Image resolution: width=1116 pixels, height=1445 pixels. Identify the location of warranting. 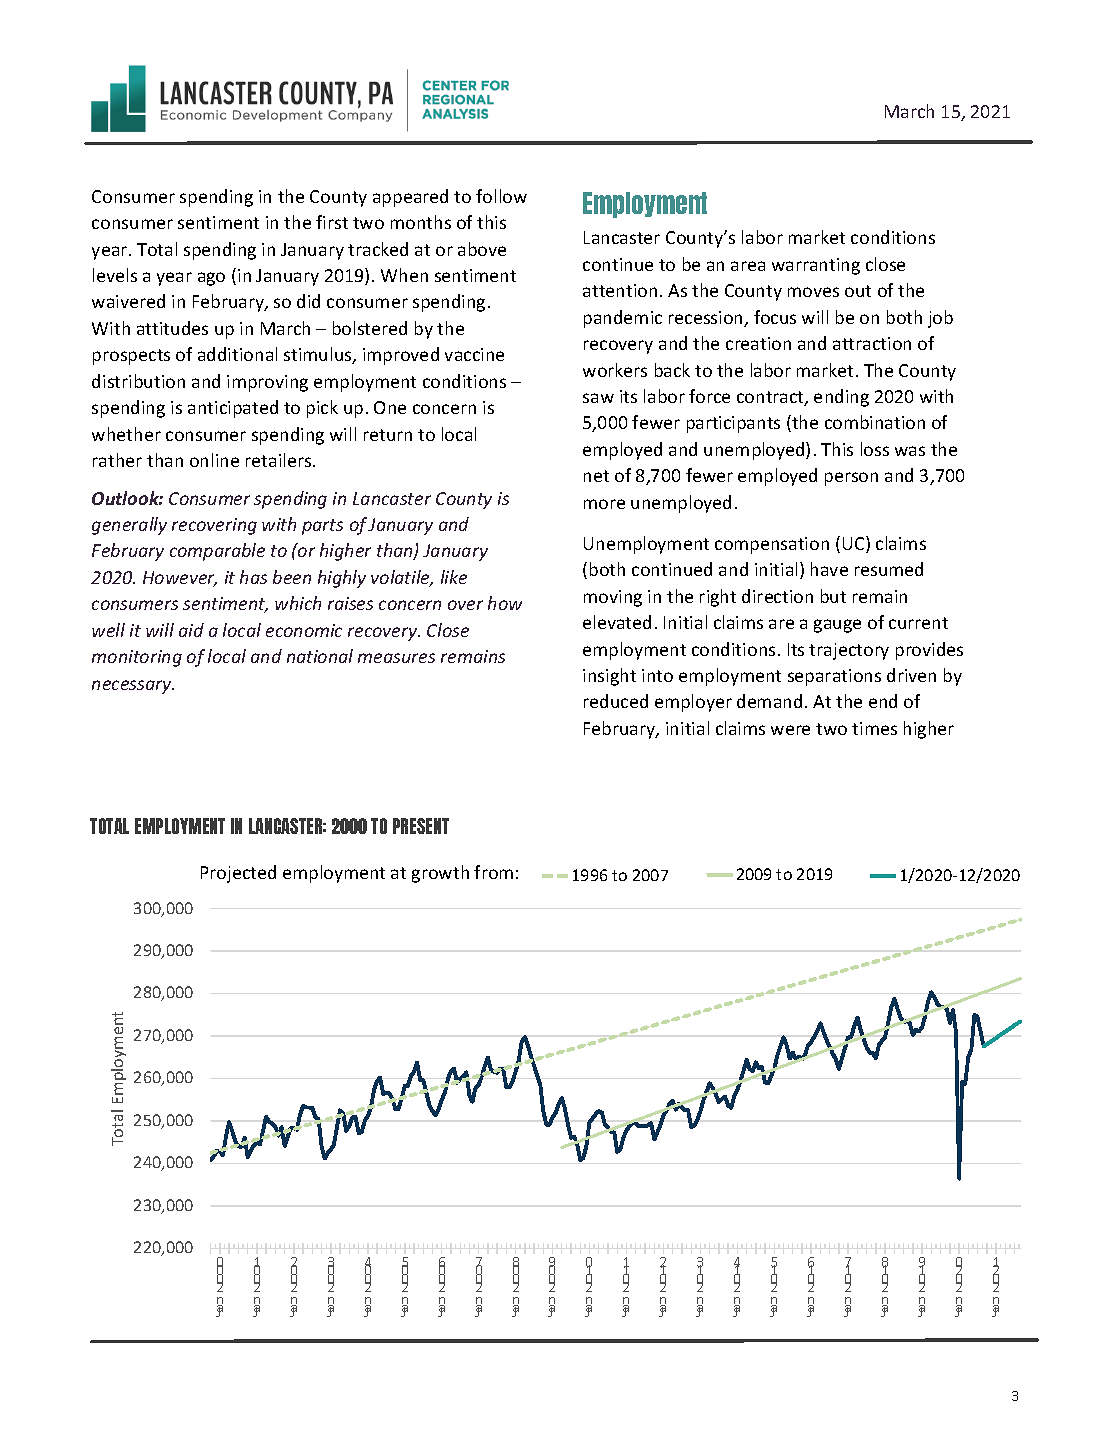
(816, 266).
